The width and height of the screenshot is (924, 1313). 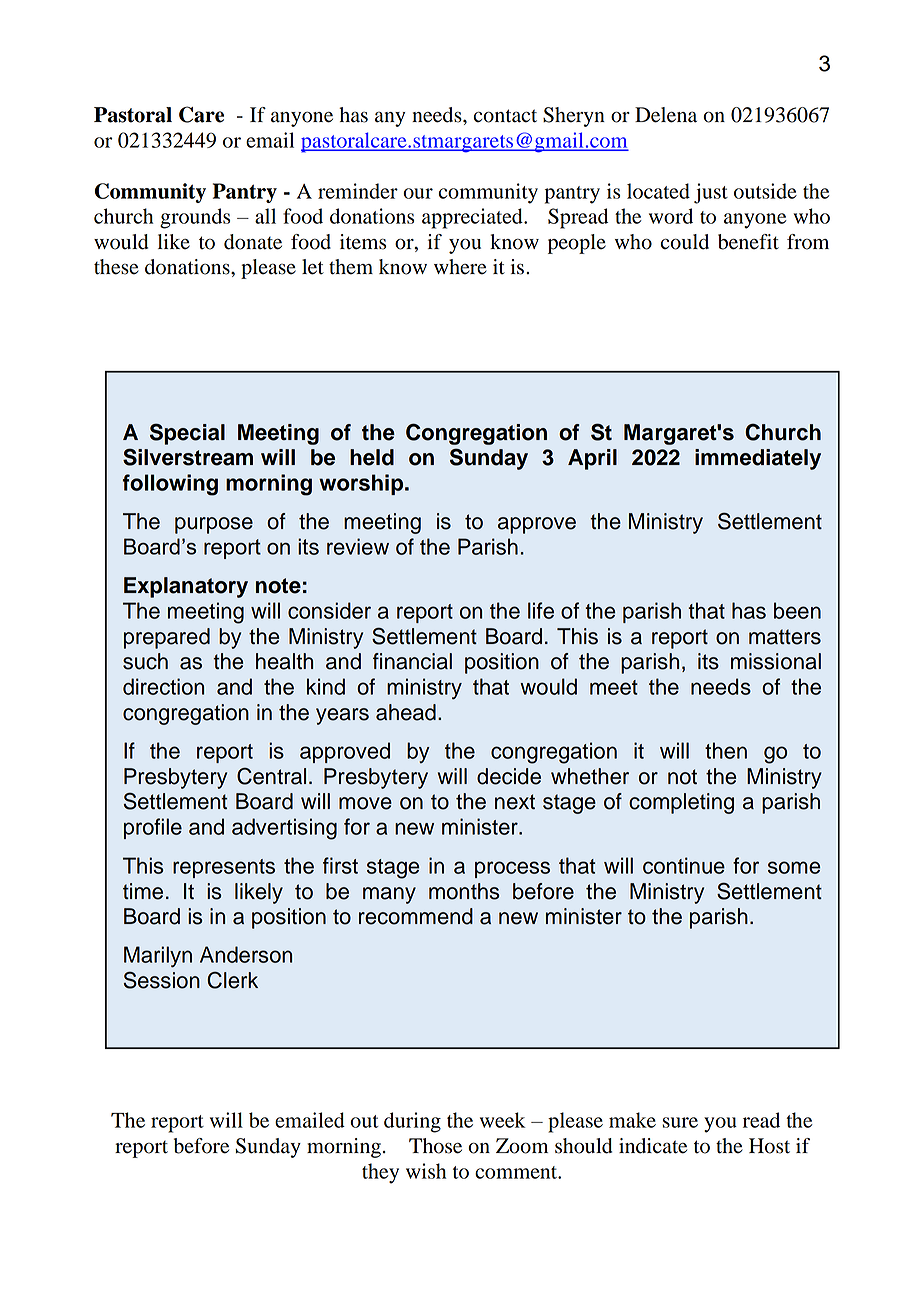 What do you see at coordinates (224, 868) in the screenshot?
I see `represents` at bounding box center [224, 868].
